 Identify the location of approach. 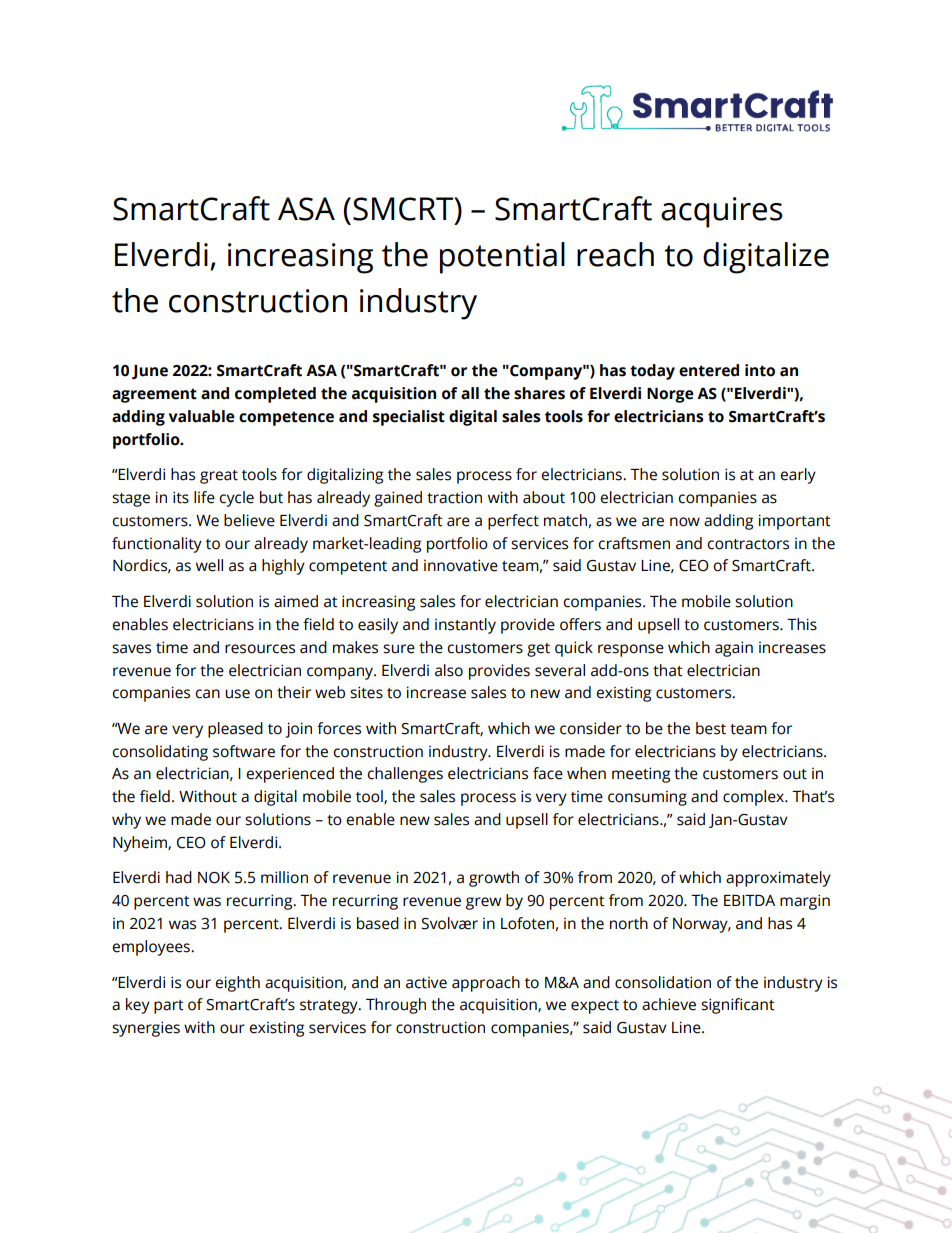
(486, 984).
